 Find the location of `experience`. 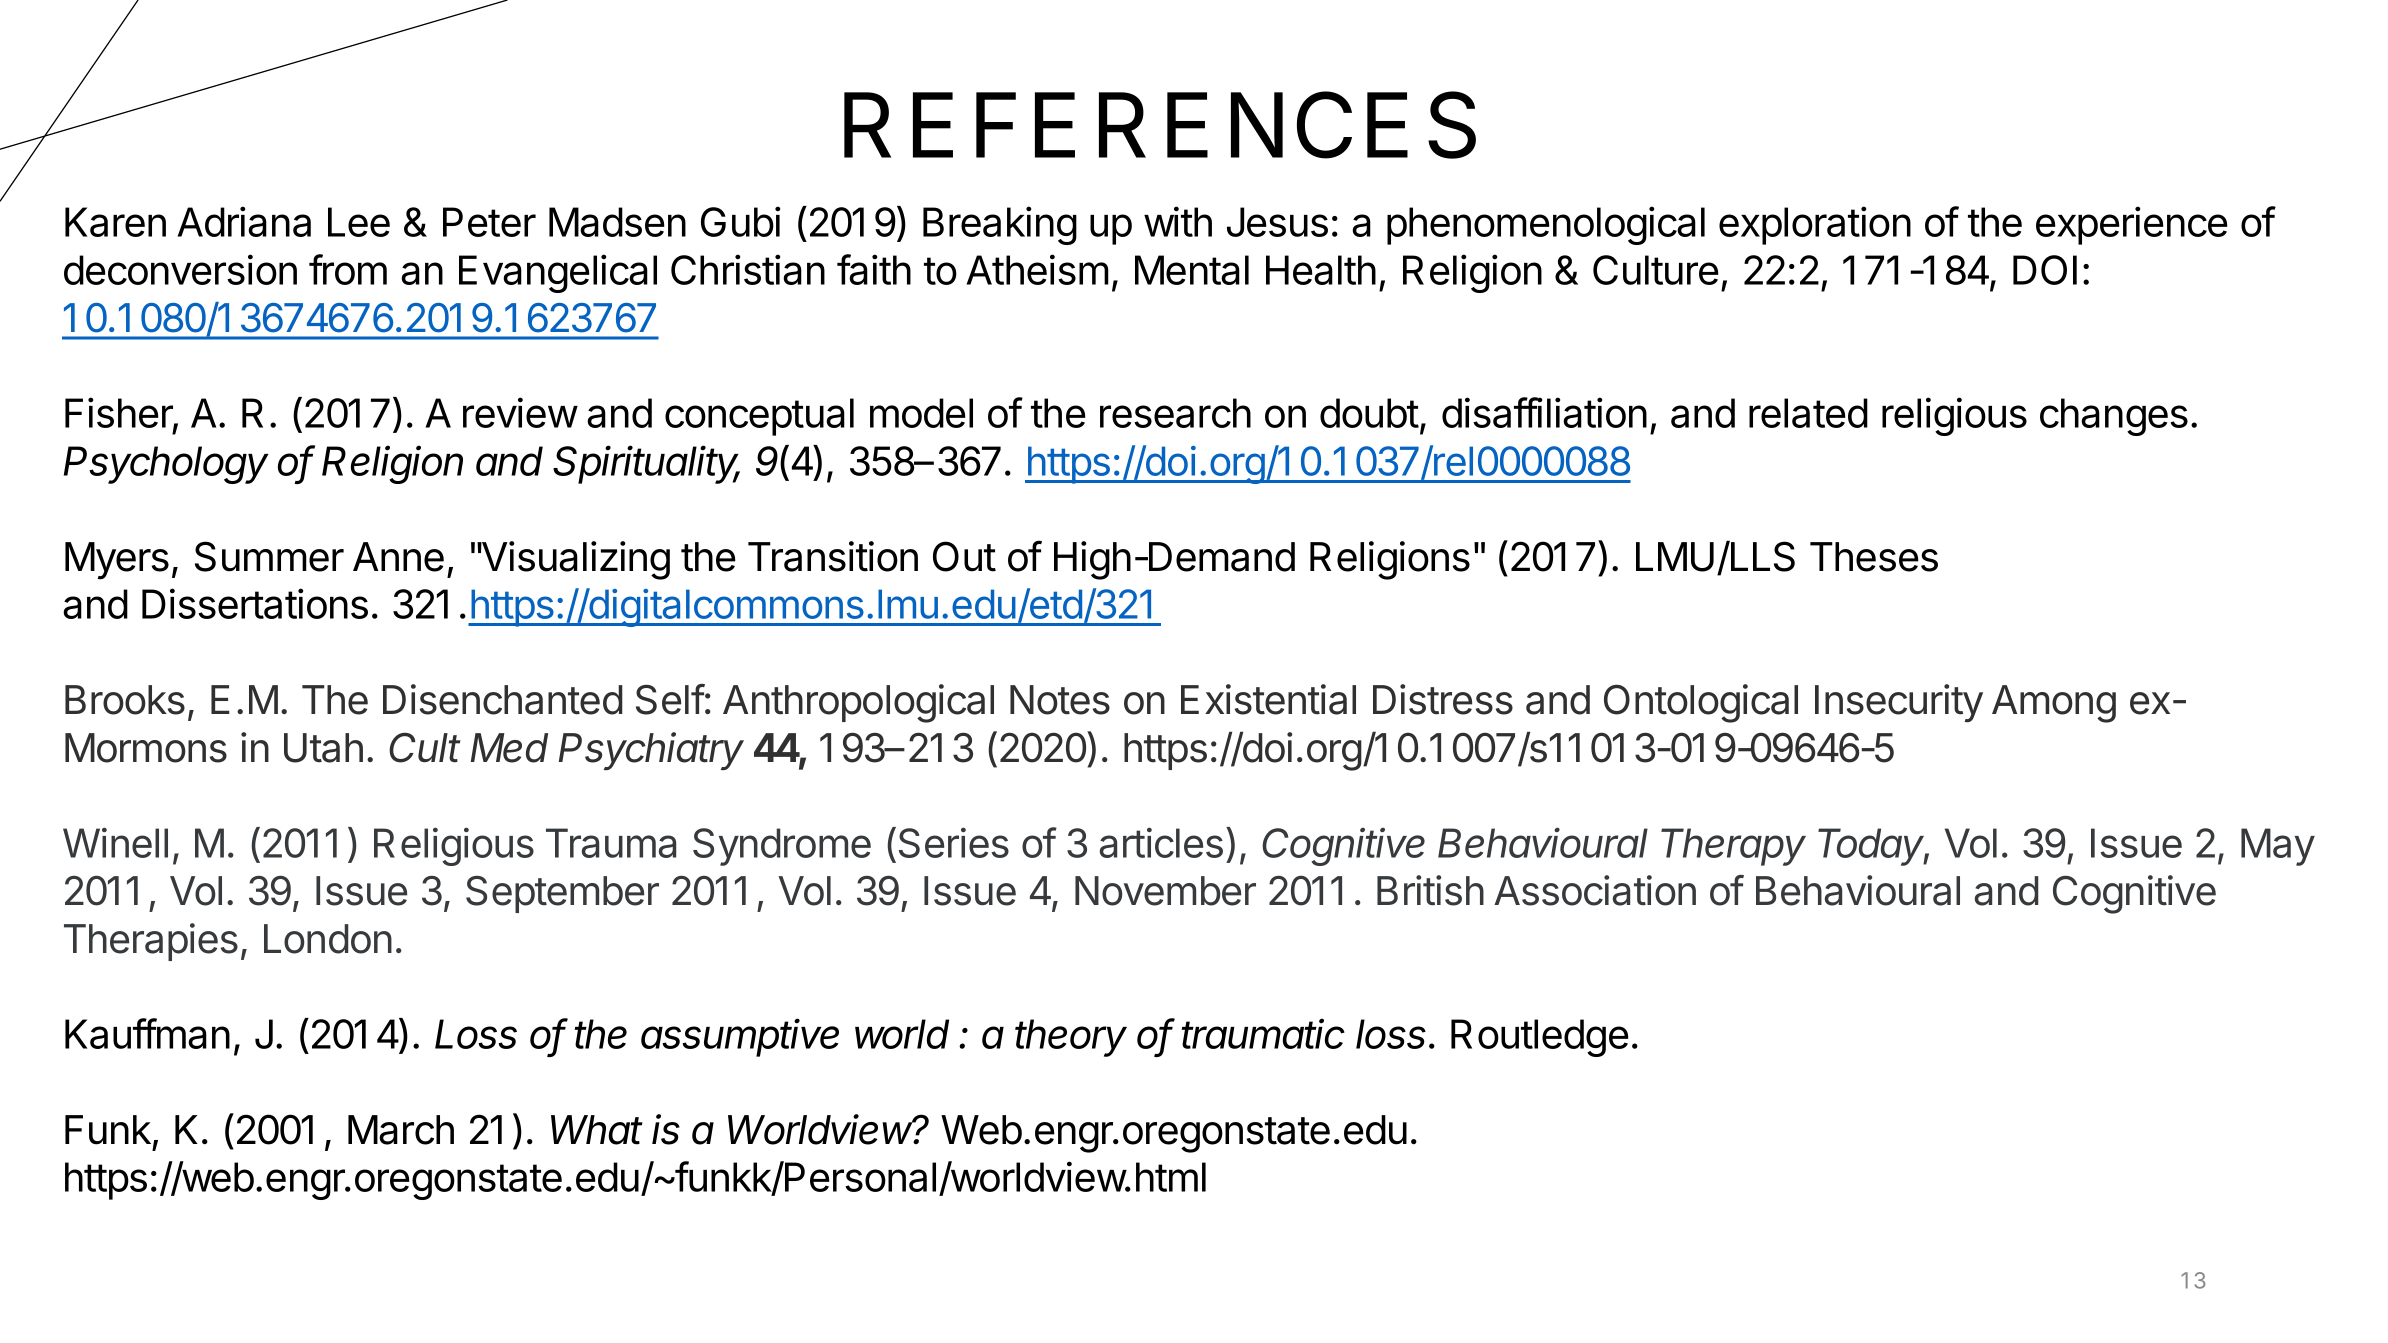

experience is located at coordinates (2132, 225).
